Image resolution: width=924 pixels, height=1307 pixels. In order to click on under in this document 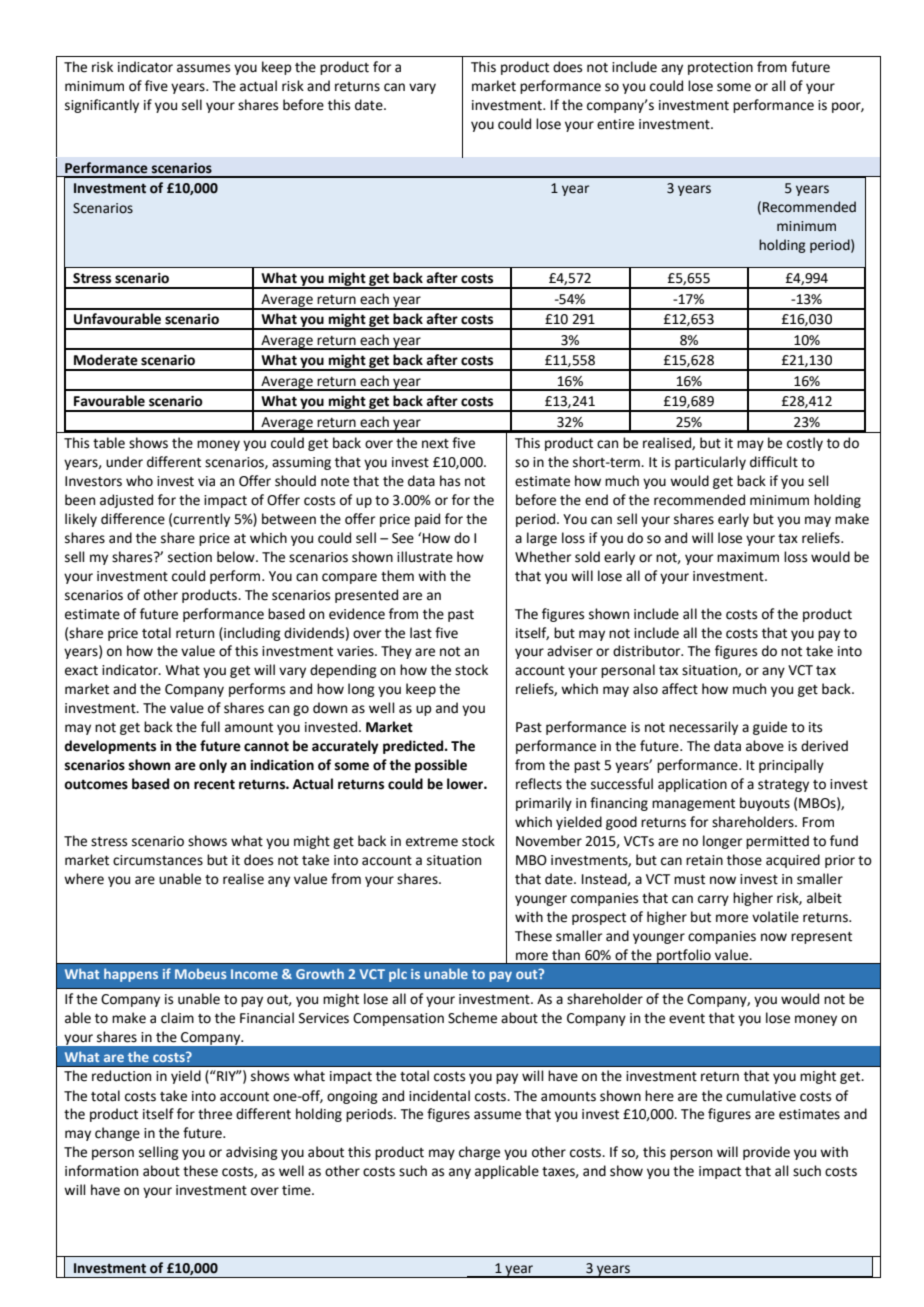, I will do `click(124, 462)`.
